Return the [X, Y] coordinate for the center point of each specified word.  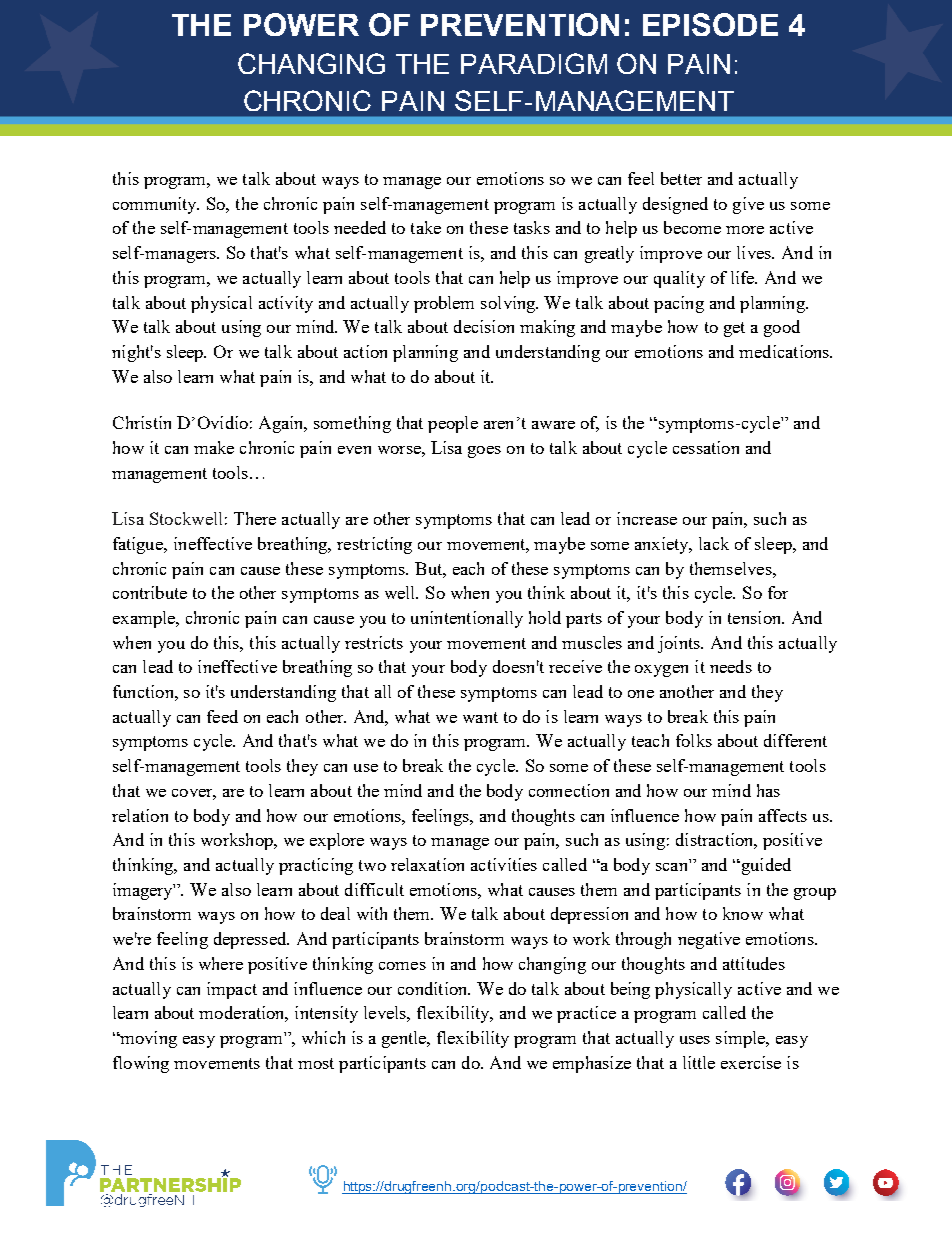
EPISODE [710, 24]
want [480, 717]
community [156, 205]
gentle [405, 1039]
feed [222, 716]
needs [731, 666]
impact [232, 990]
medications [785, 351]
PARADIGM [534, 63]
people [453, 424]
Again [282, 424]
